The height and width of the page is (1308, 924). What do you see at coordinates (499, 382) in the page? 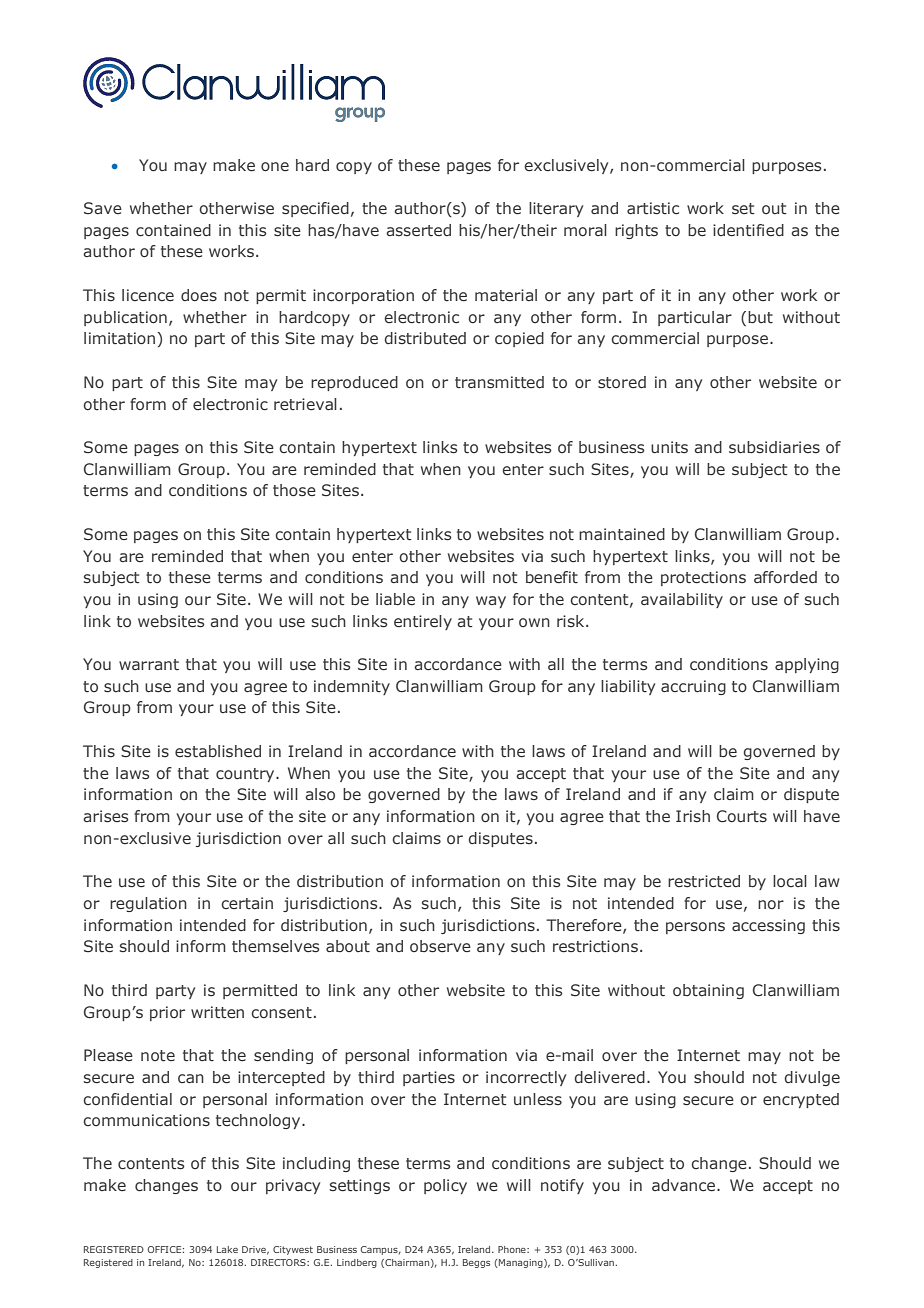
I see `transmitted` at bounding box center [499, 382].
